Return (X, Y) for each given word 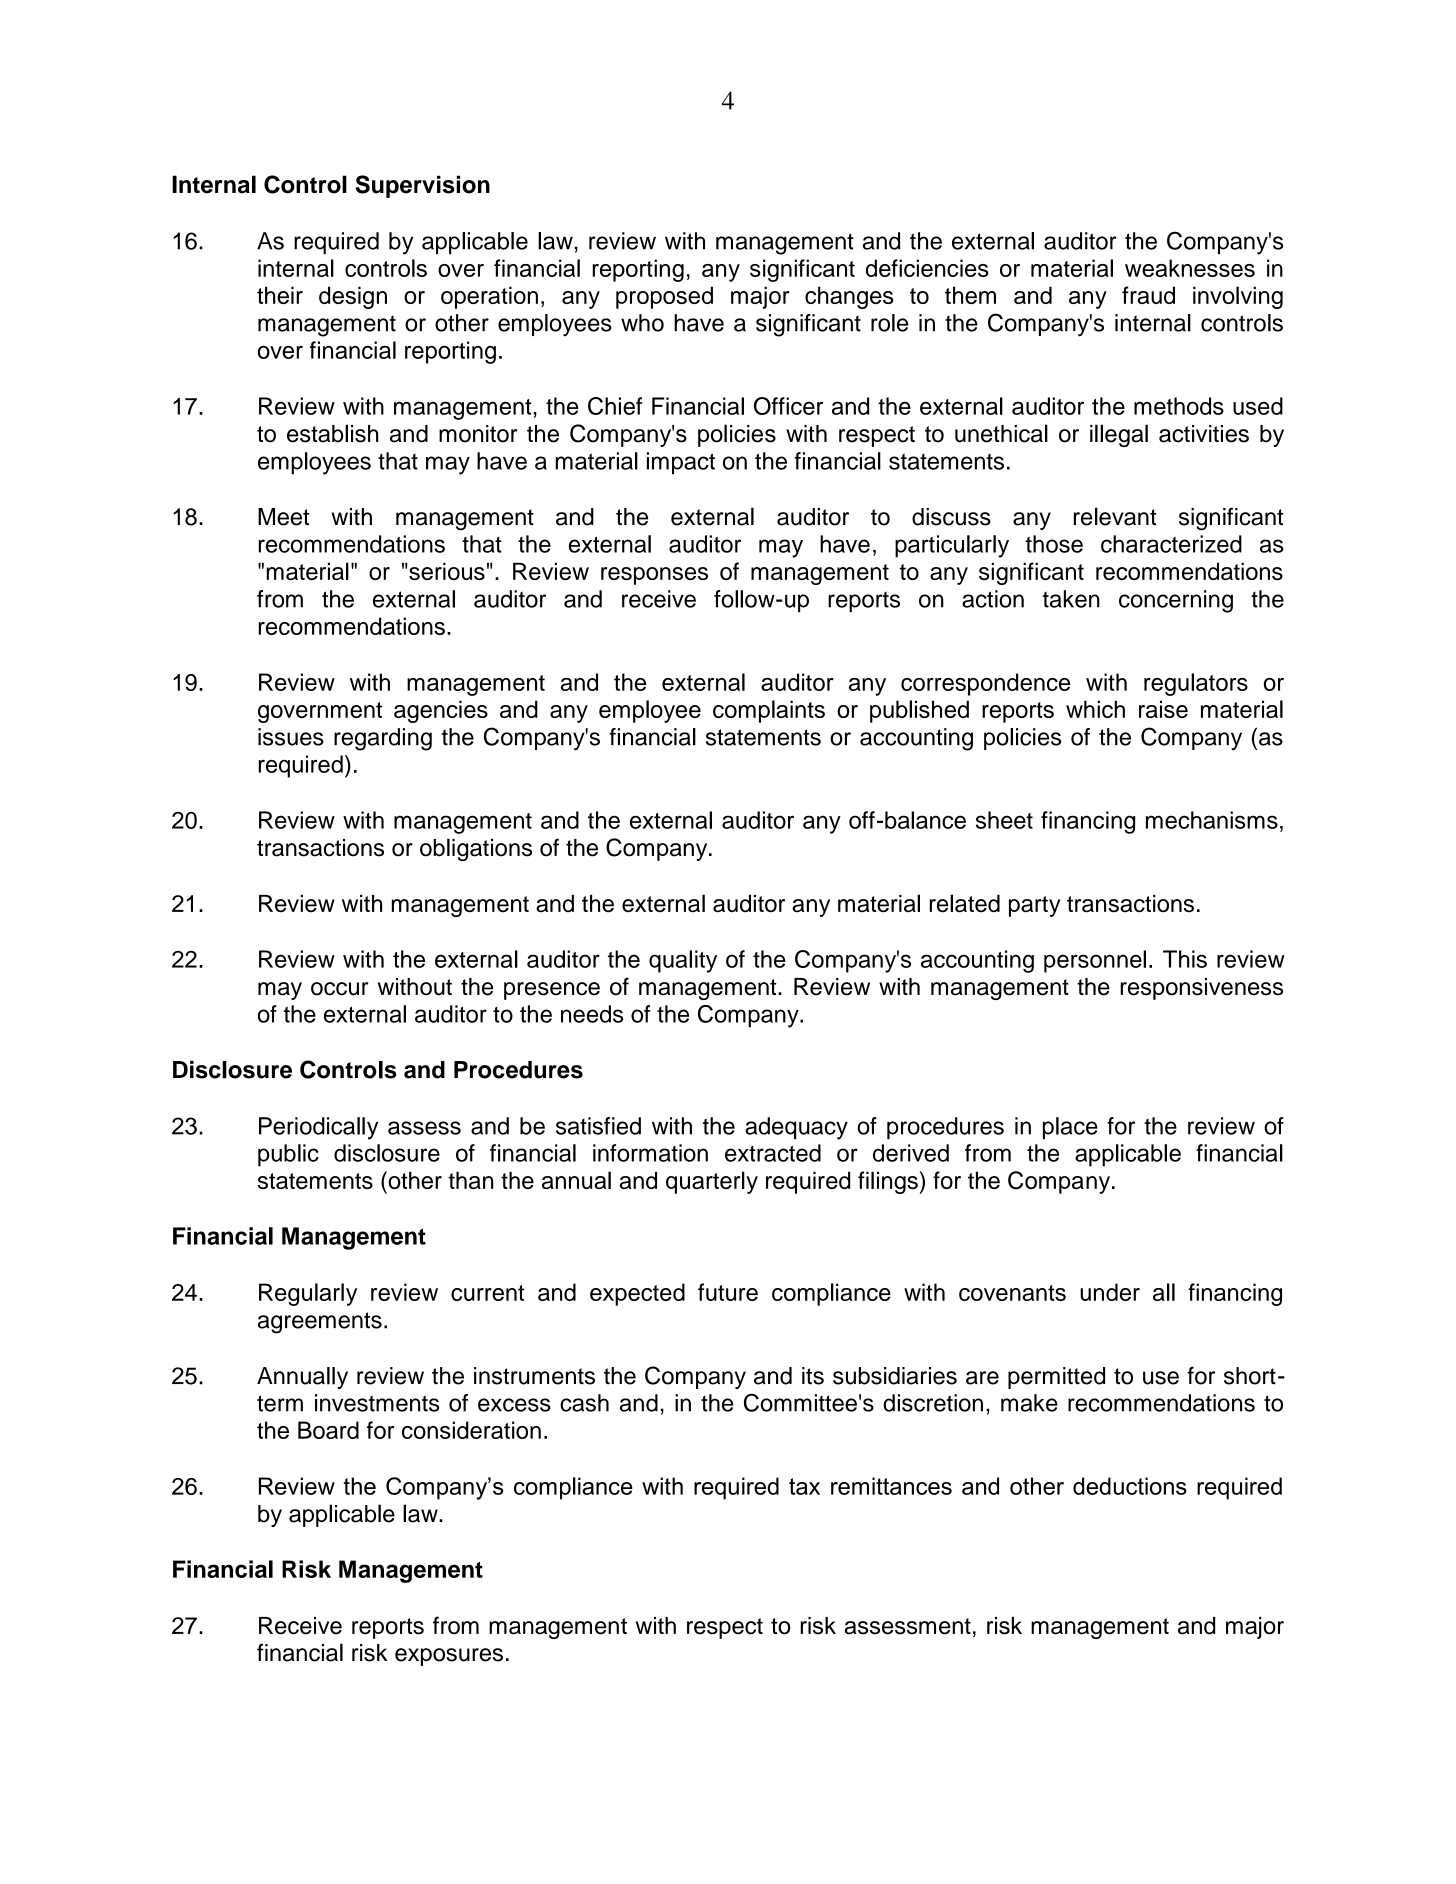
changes (849, 297)
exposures (449, 1657)
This (1185, 959)
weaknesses (1190, 268)
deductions (1130, 1486)
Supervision (423, 186)
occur (339, 989)
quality (683, 961)
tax (804, 1486)
